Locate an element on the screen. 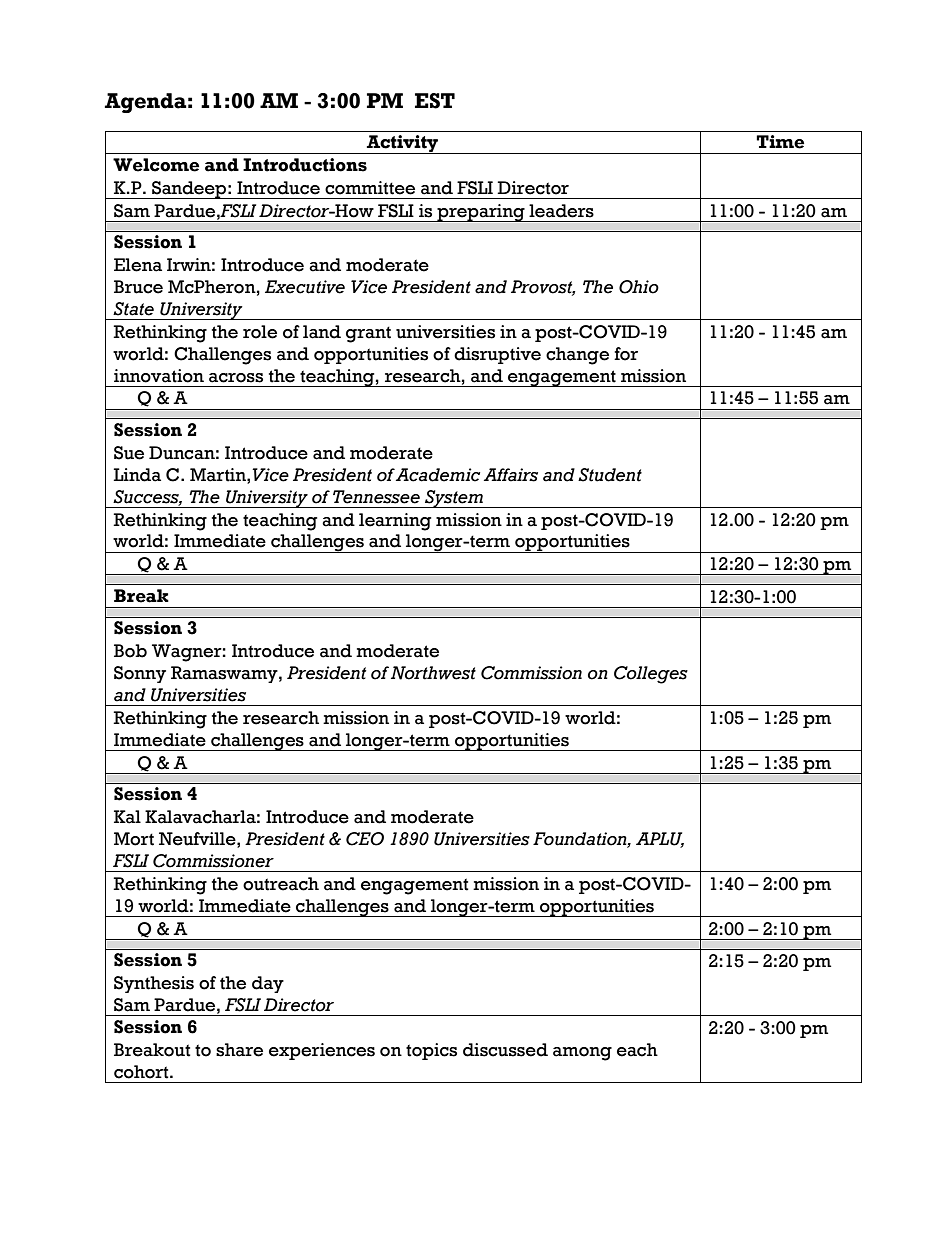  Student is located at coordinates (610, 475).
